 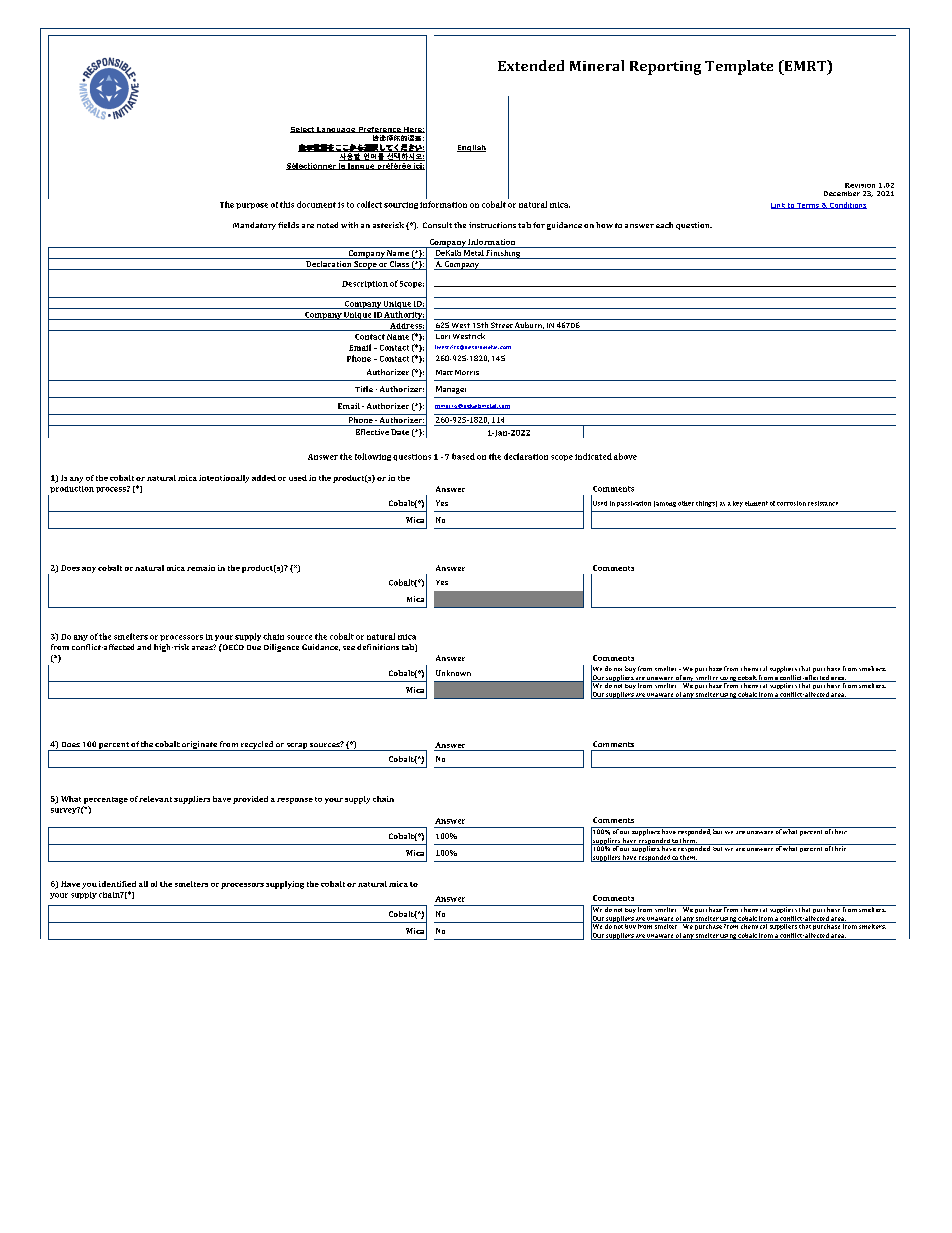 I want to click on response, so click(x=295, y=801).
